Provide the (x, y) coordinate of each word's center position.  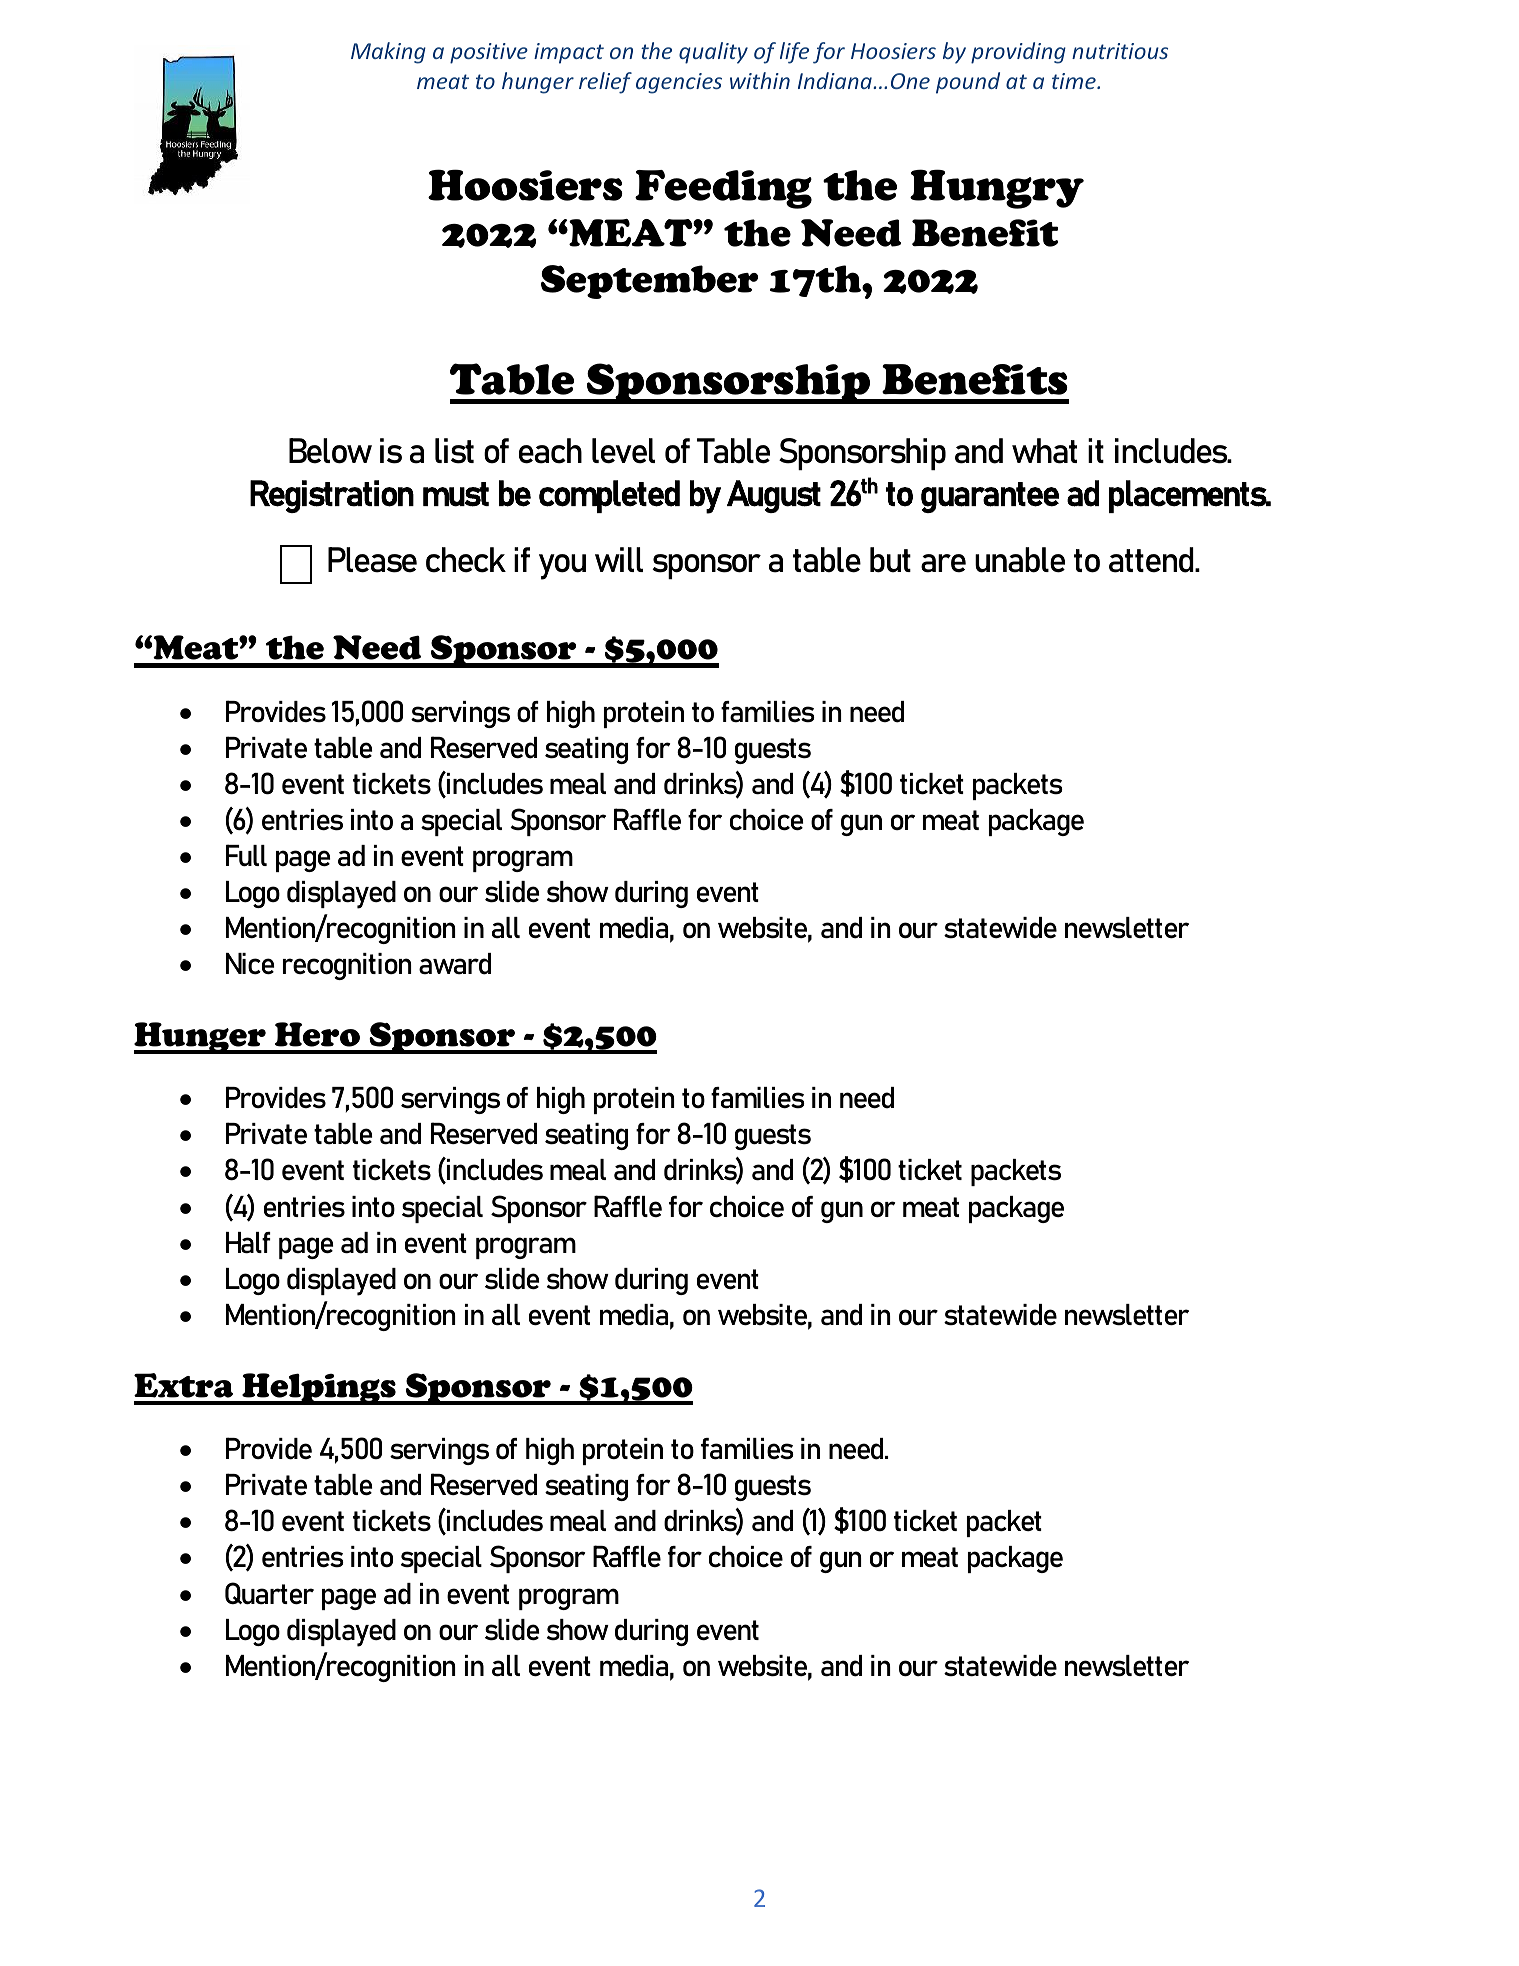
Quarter (269, 1593)
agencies (679, 83)
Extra (183, 1385)
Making (388, 53)
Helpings (319, 1389)
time (1075, 81)
